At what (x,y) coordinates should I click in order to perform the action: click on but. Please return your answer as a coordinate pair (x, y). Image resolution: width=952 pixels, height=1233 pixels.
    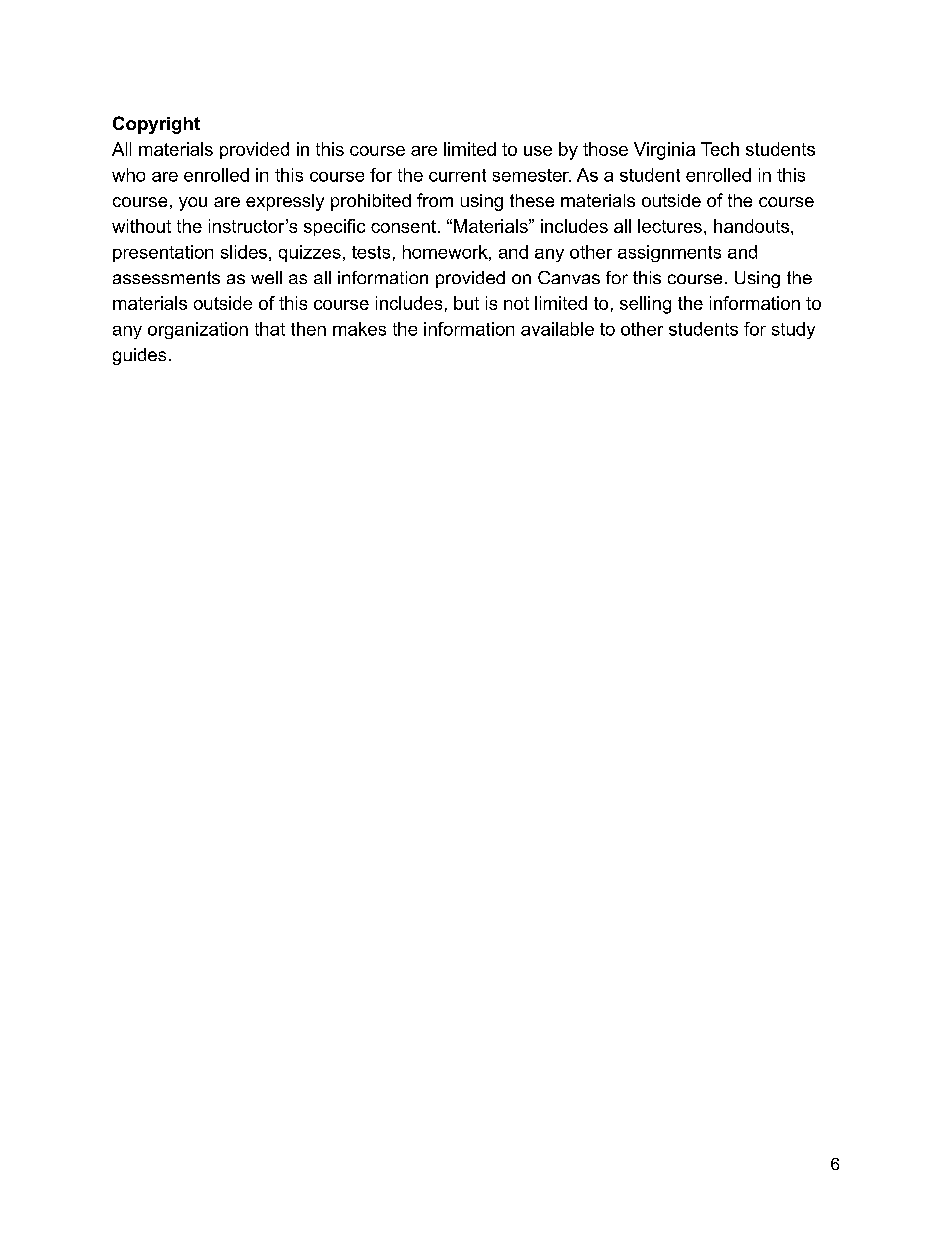
    Looking at the image, I should click on (466, 303).
